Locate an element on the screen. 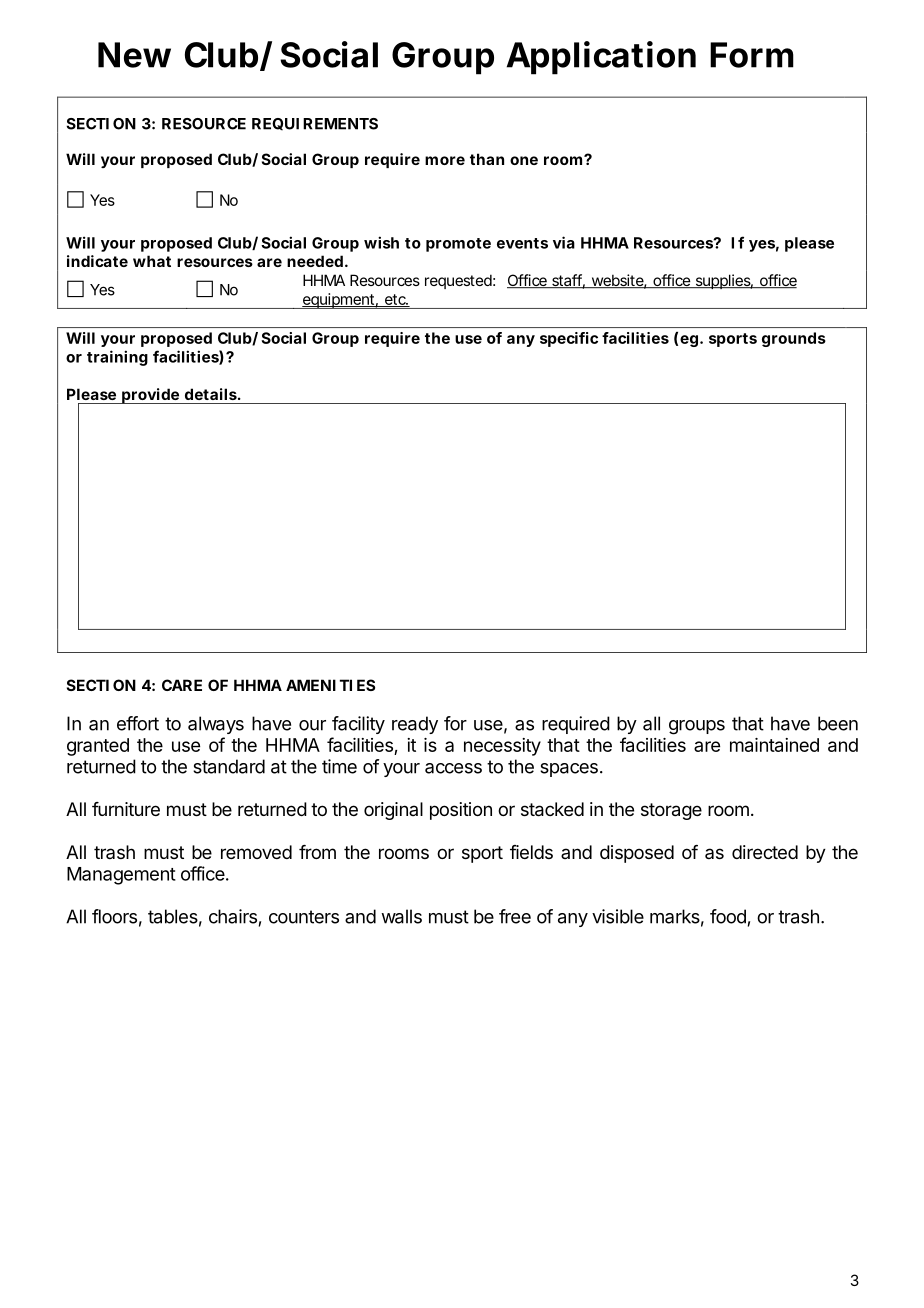 Image resolution: width=924 pixels, height=1308 pixels. ready is located at coordinates (415, 725).
